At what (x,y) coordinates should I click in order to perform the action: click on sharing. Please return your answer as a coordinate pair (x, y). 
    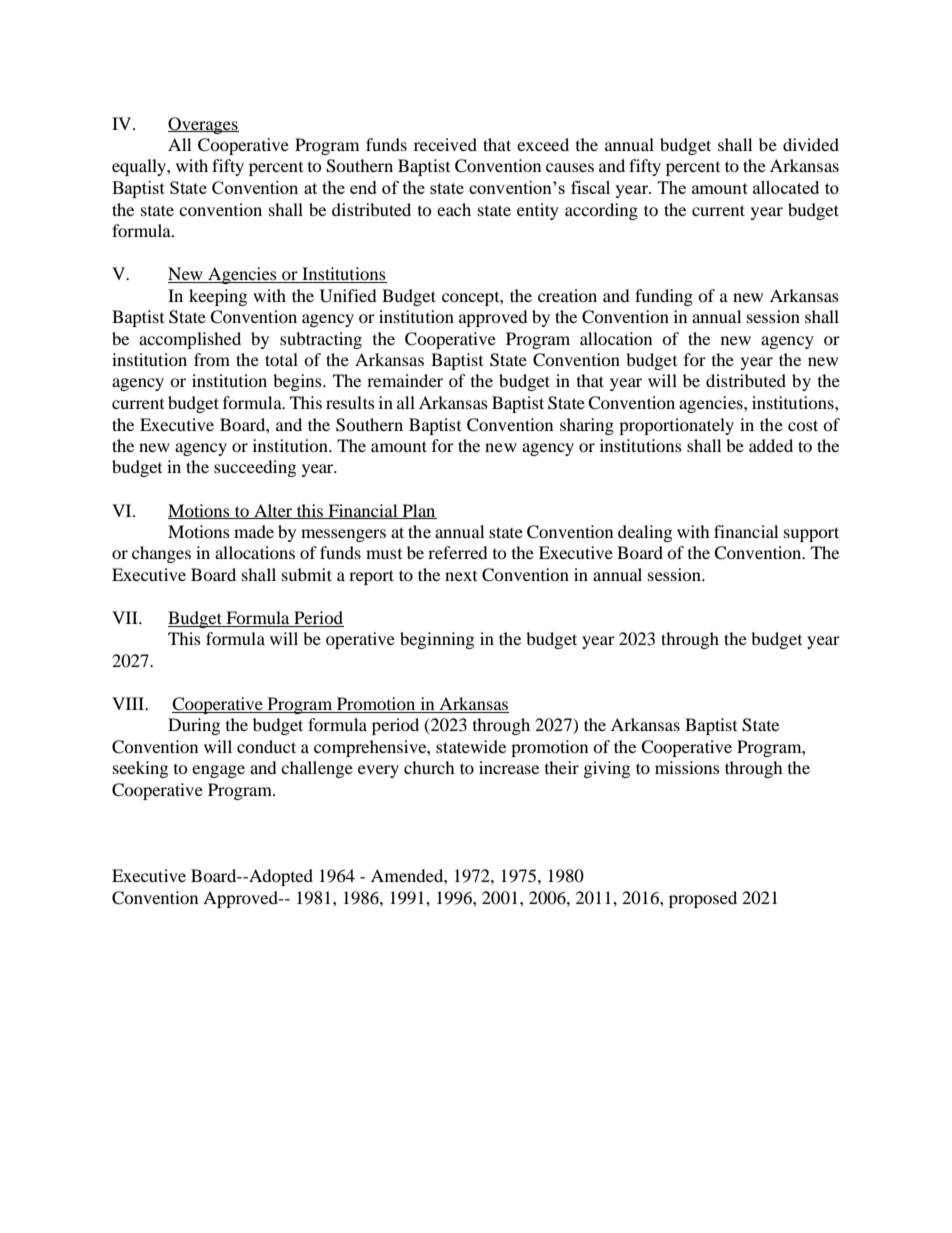
    Looking at the image, I should click on (587, 426).
